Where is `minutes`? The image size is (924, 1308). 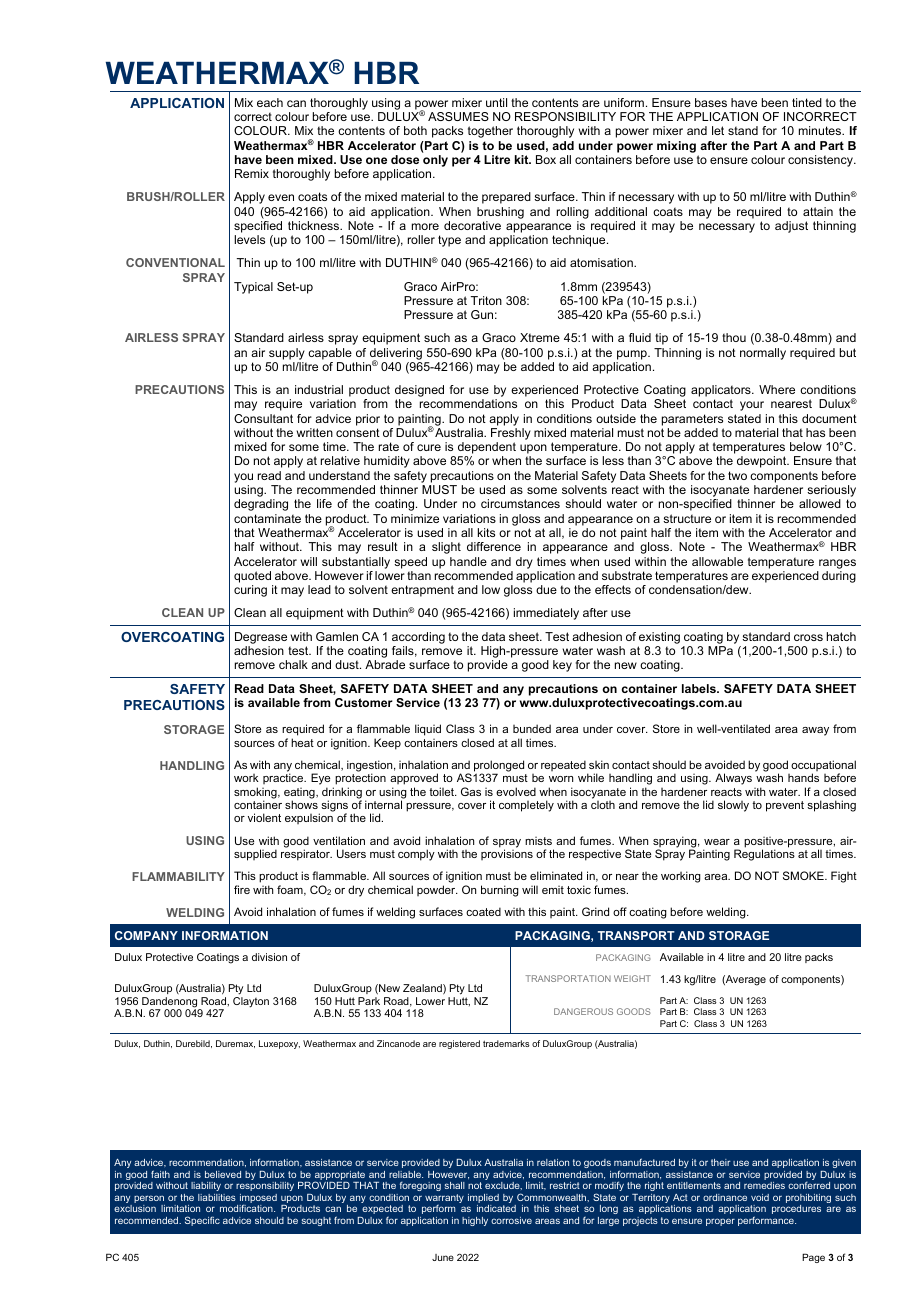 minutes is located at coordinates (821, 130).
